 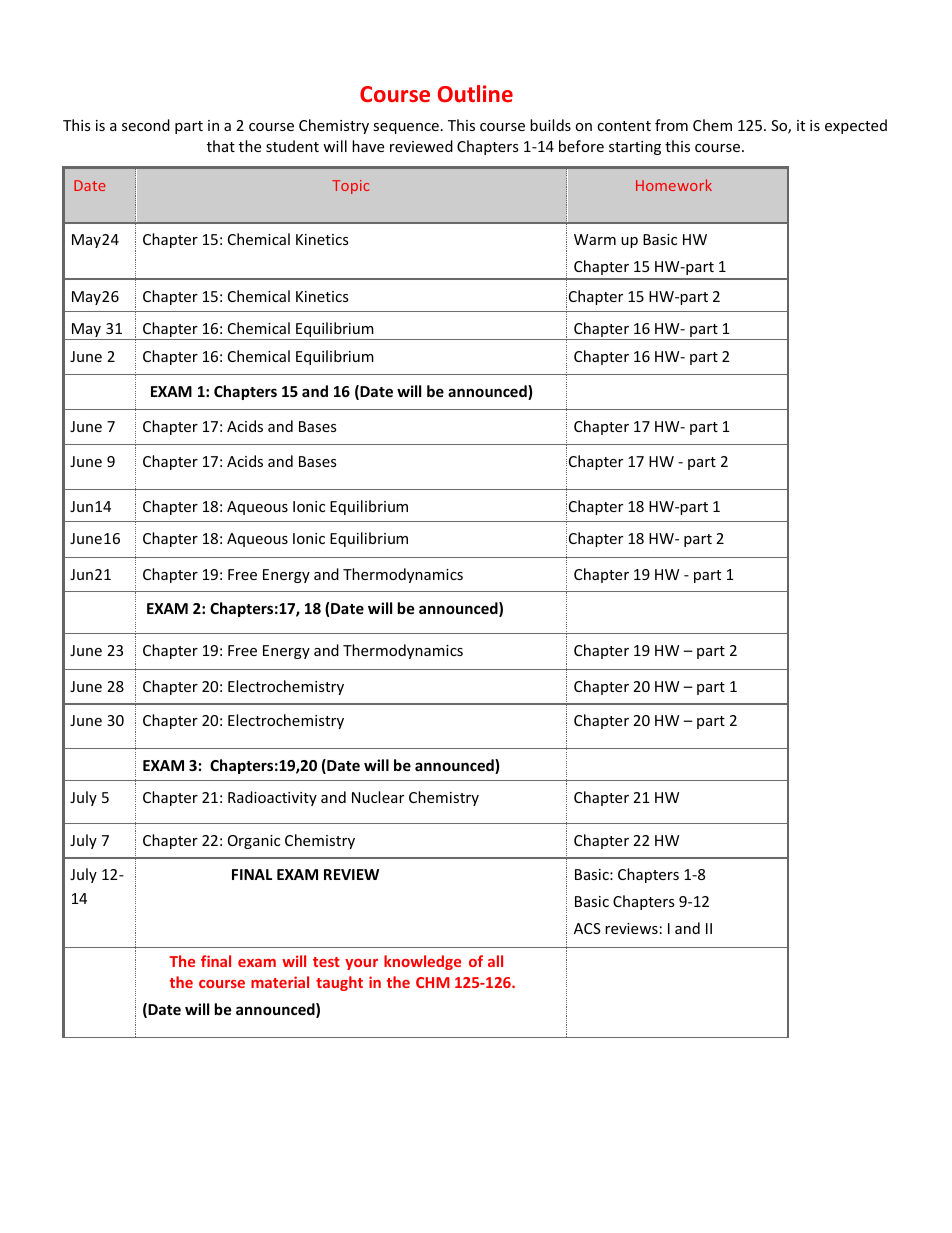 What do you see at coordinates (595, 239) in the screenshot?
I see `Warm` at bounding box center [595, 239].
